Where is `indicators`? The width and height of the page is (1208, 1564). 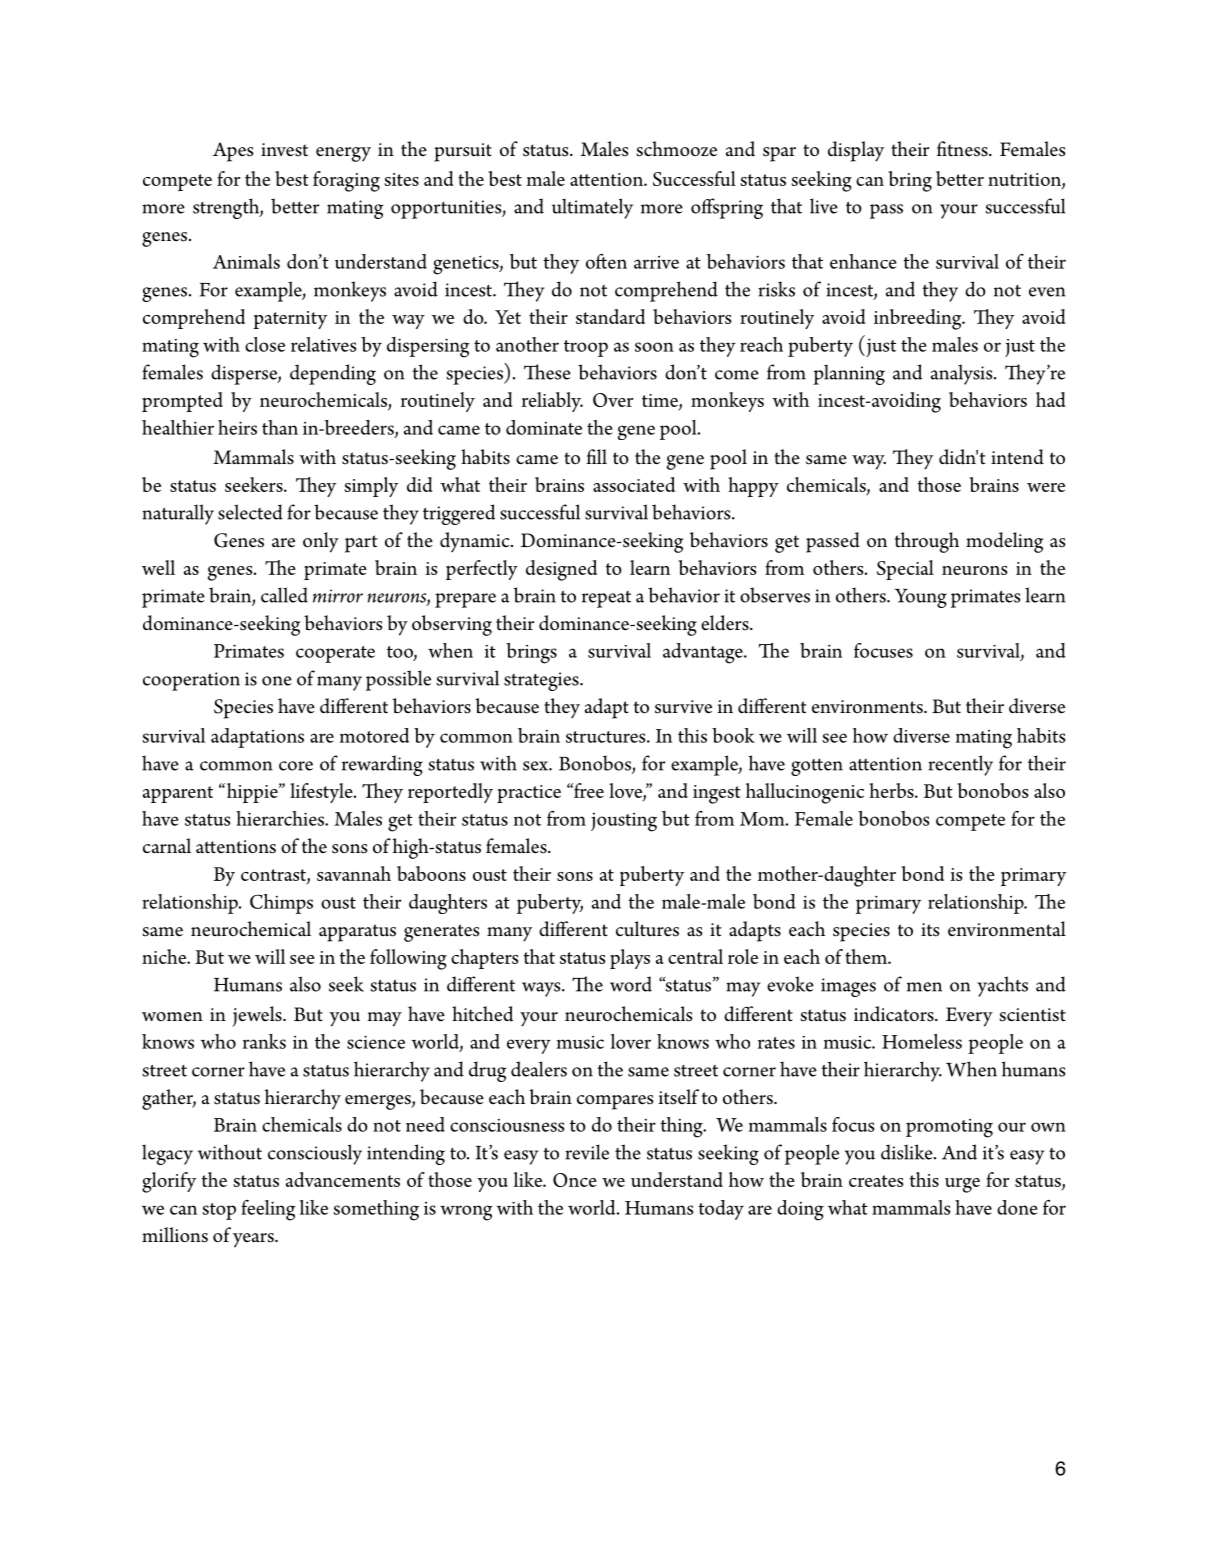 indicators is located at coordinates (895, 1014).
